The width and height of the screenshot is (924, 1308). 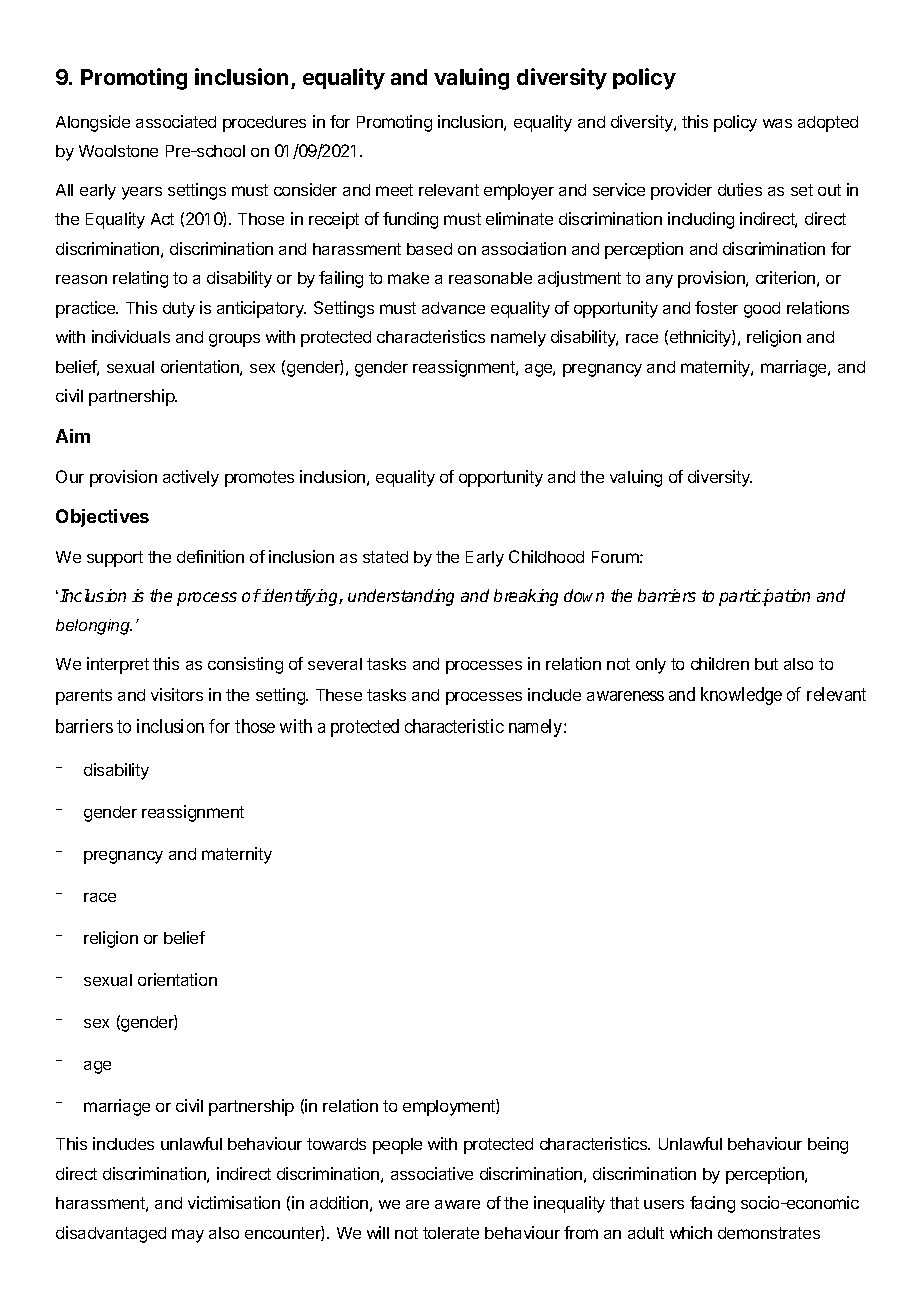 What do you see at coordinates (188, 1236) in the screenshot?
I see `may` at bounding box center [188, 1236].
